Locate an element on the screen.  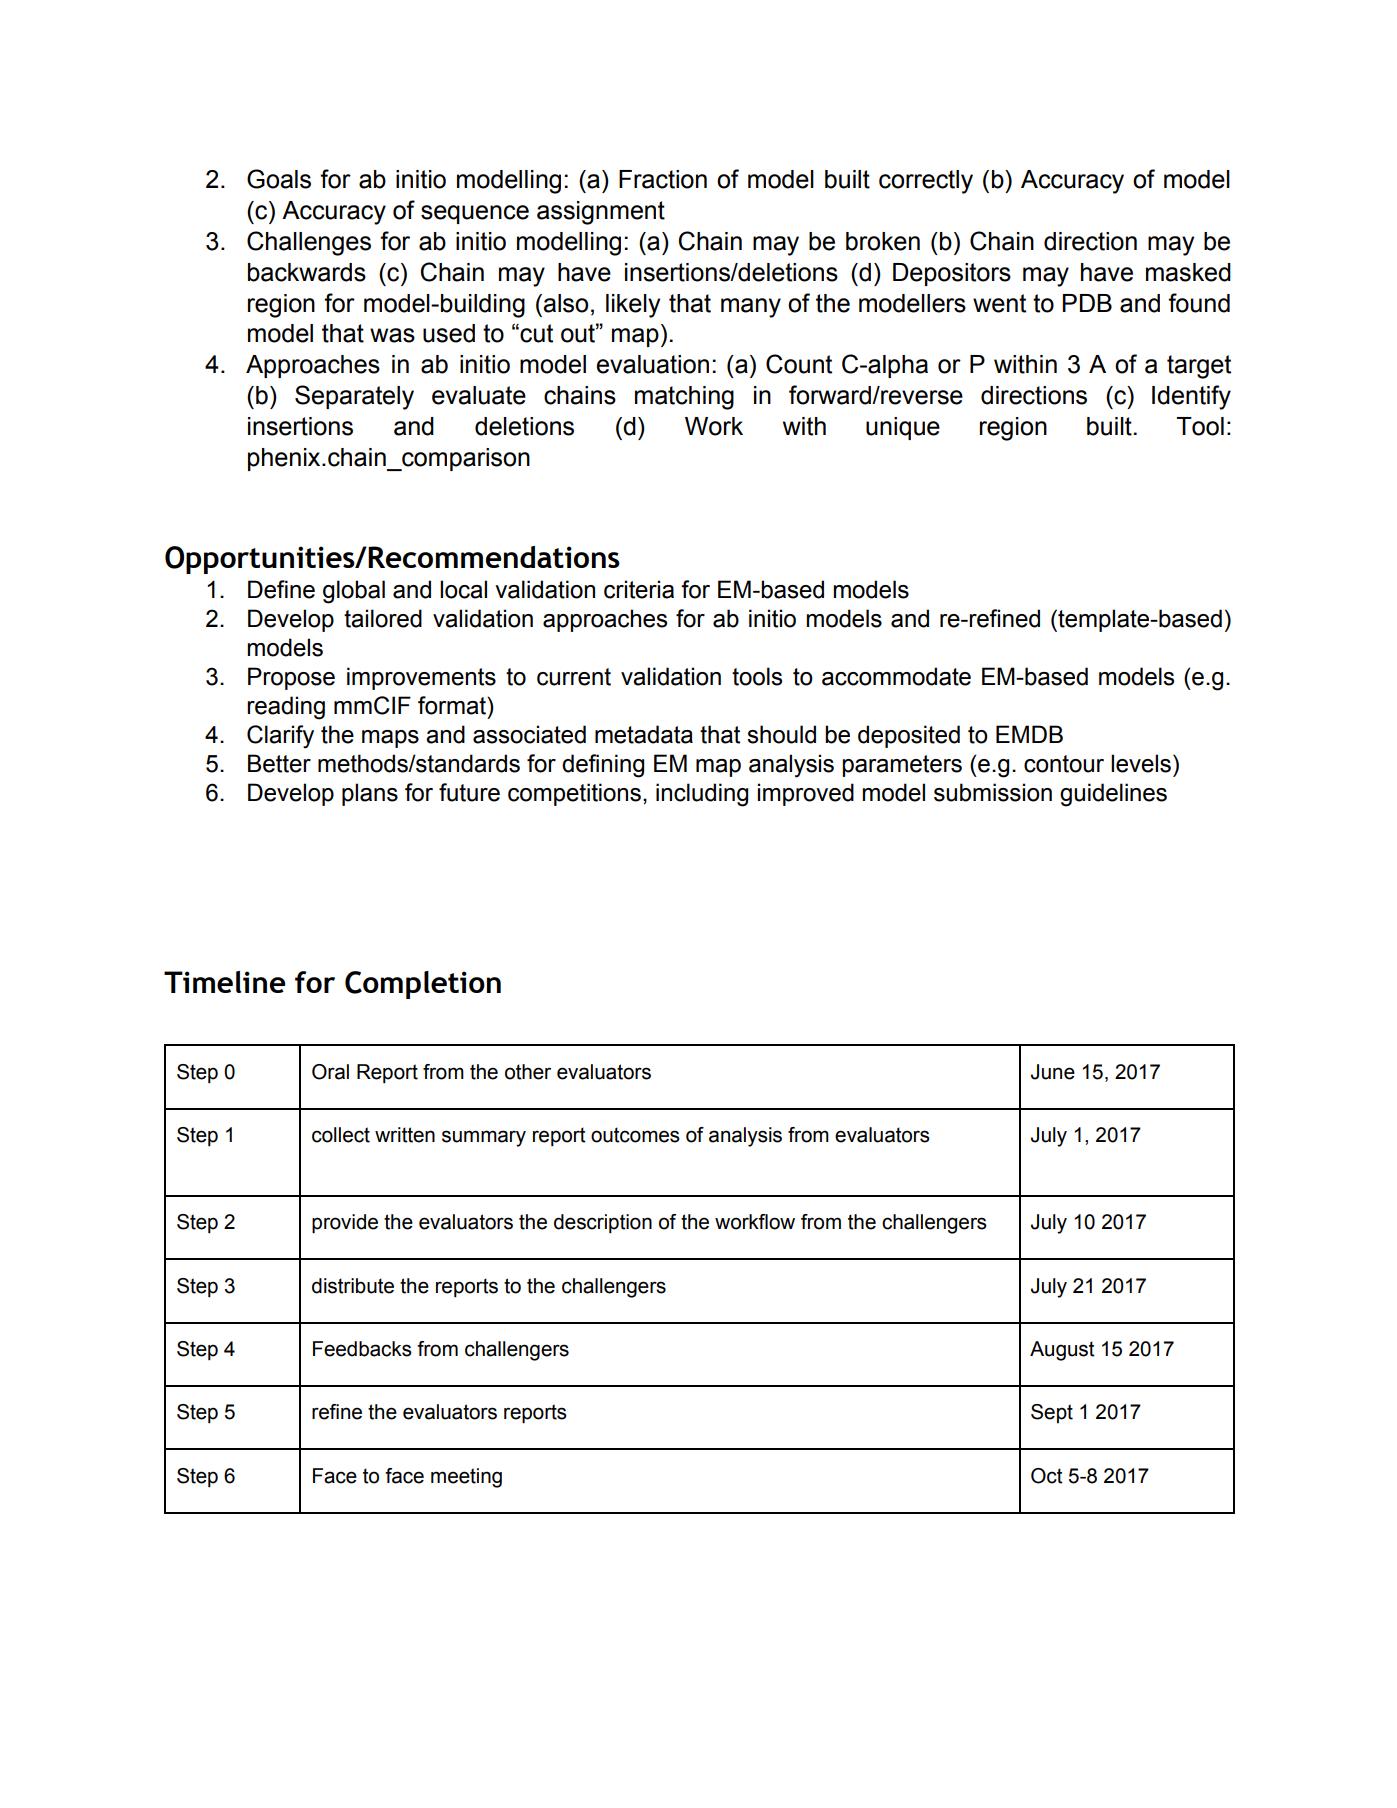
criteria is located at coordinates (639, 589).
